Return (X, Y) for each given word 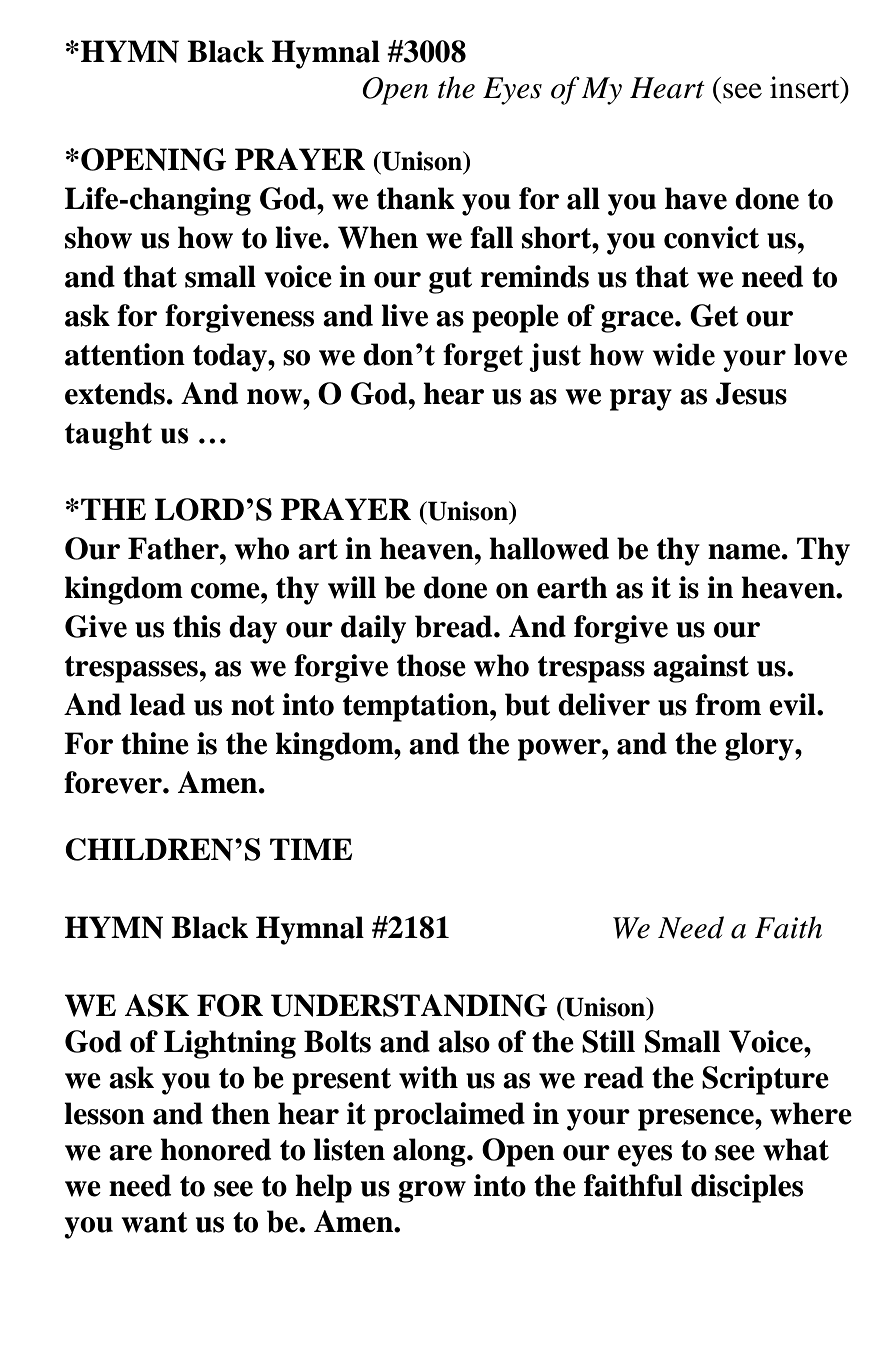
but (527, 704)
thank (416, 198)
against (701, 668)
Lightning (230, 1044)
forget (483, 357)
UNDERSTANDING (409, 1005)
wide (684, 354)
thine (155, 743)
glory (760, 746)
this (197, 626)
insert (806, 87)
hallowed (549, 548)
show (98, 237)
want (154, 1222)
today (231, 357)
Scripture (765, 1080)
